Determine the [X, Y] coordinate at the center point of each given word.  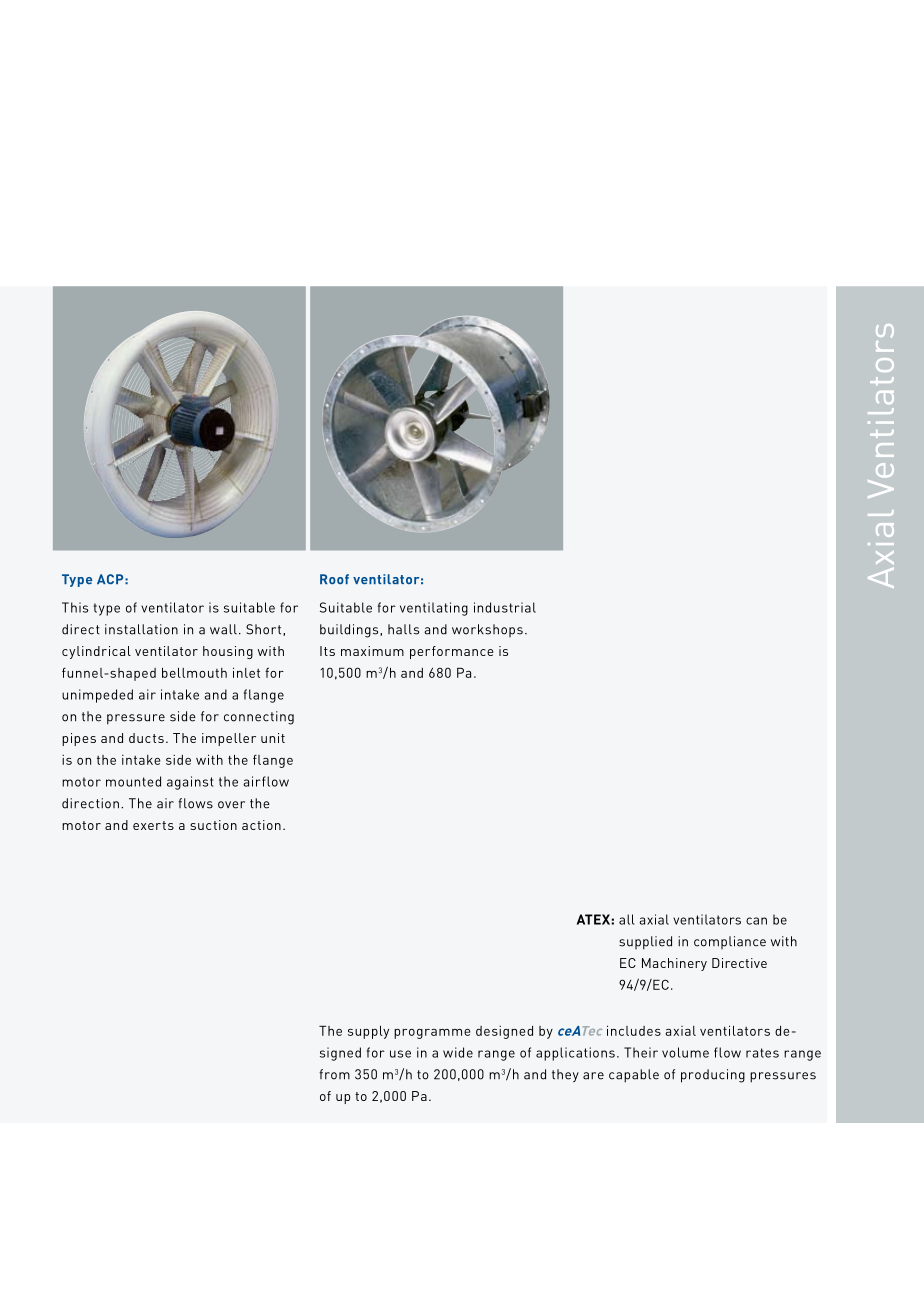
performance [452, 652]
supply [368, 1032]
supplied [645, 943]
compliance [730, 942]
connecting [259, 718]
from [334, 1074]
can [756, 921]
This [75, 607]
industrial [505, 607]
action [261, 825]
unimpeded [97, 696]
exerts [153, 825]
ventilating [434, 609]
